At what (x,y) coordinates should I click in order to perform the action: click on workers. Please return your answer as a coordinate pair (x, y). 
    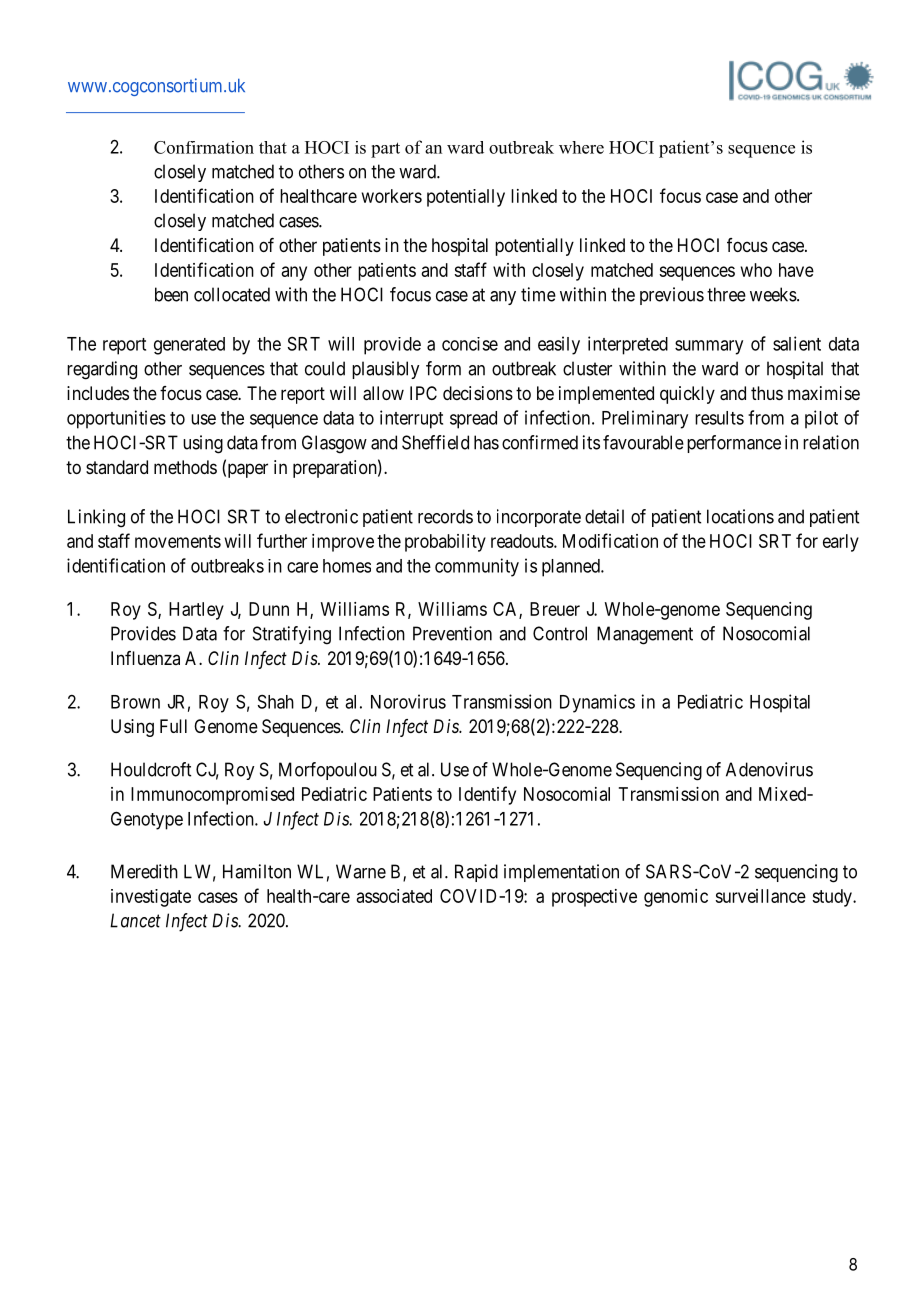
    Looking at the image, I should click on (392, 196).
